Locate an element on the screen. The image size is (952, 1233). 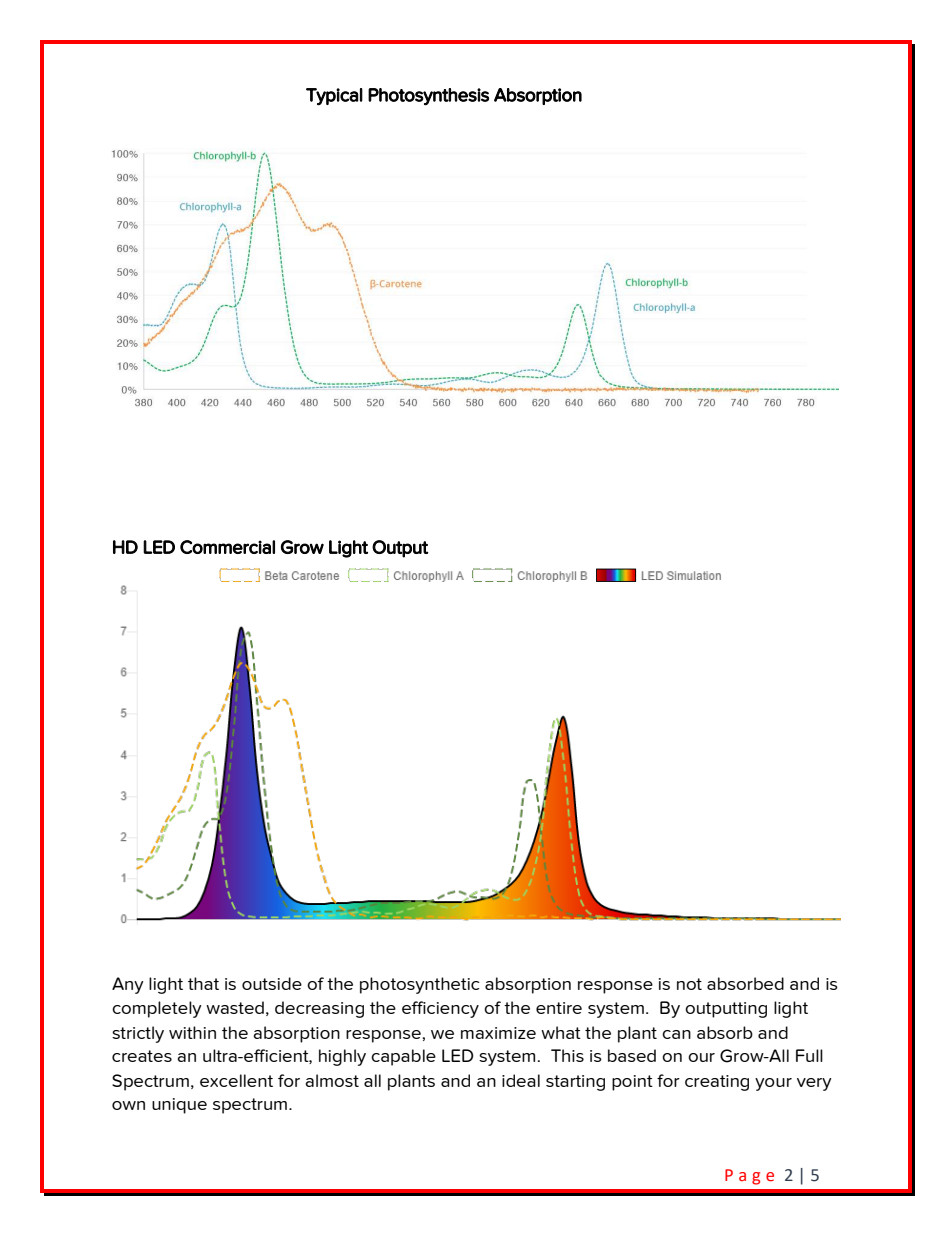
Page is located at coordinates (749, 1177).
